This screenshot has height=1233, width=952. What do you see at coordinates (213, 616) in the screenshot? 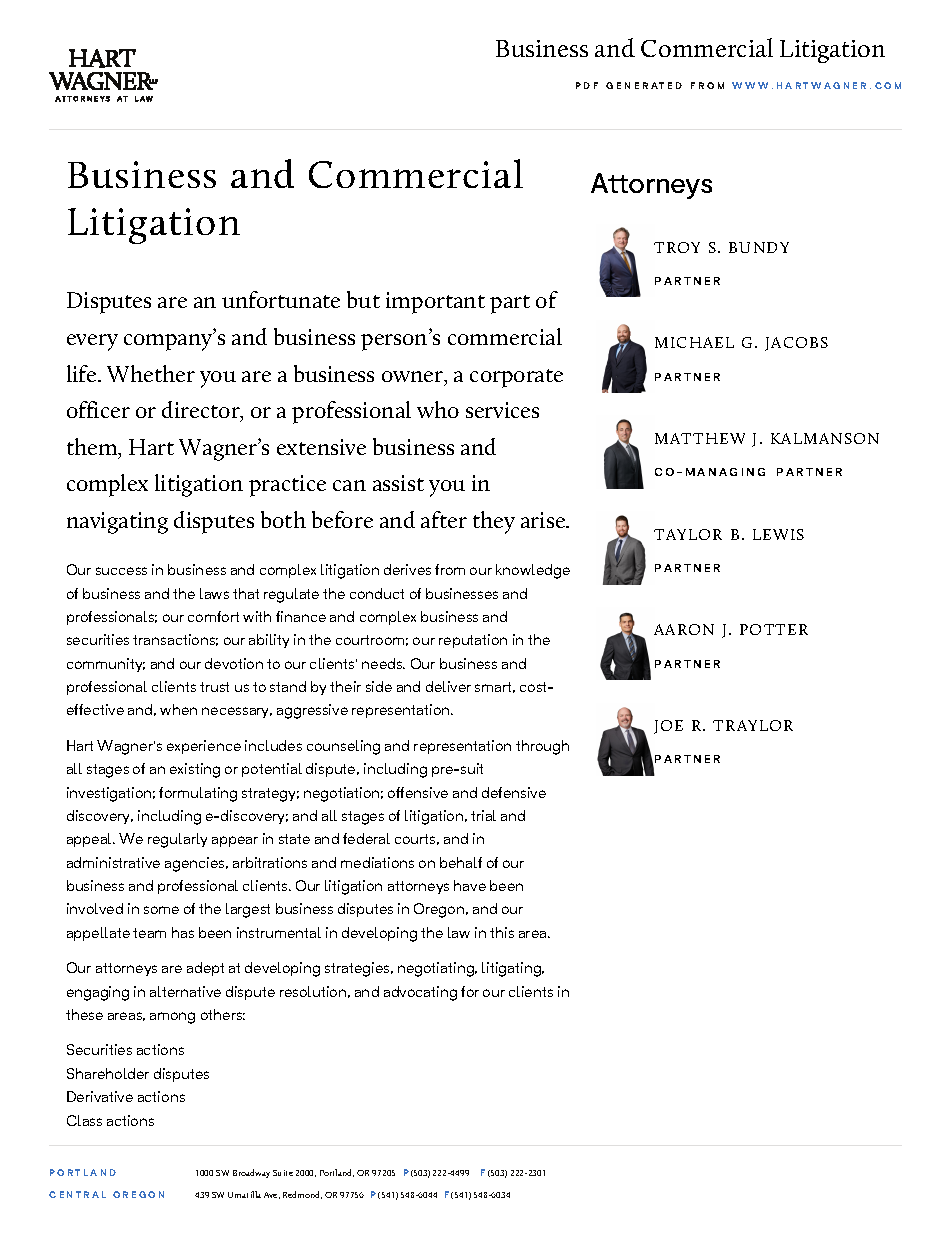
I see `comfort` at bounding box center [213, 616].
